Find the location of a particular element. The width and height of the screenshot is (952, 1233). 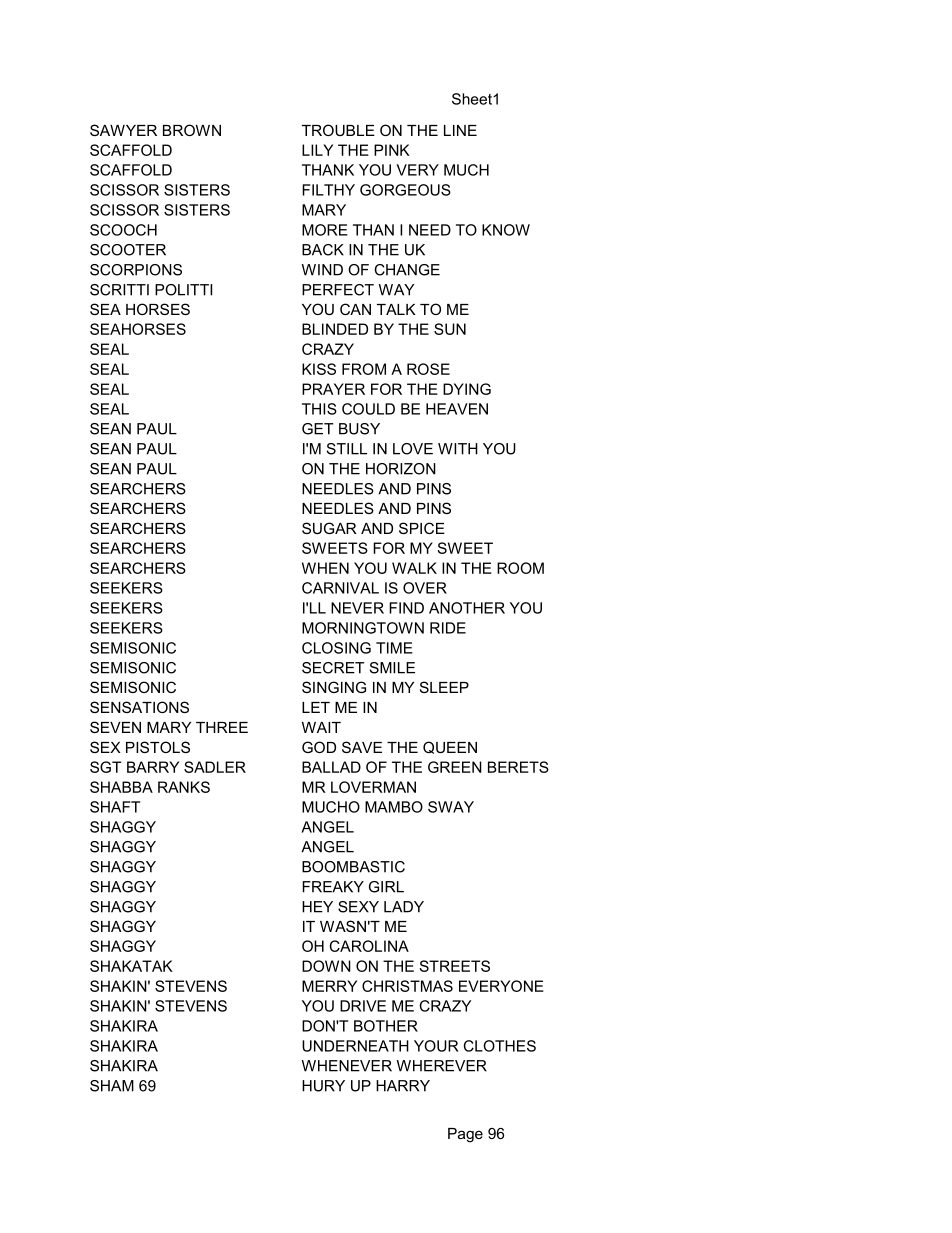

LILY is located at coordinates (317, 150).
